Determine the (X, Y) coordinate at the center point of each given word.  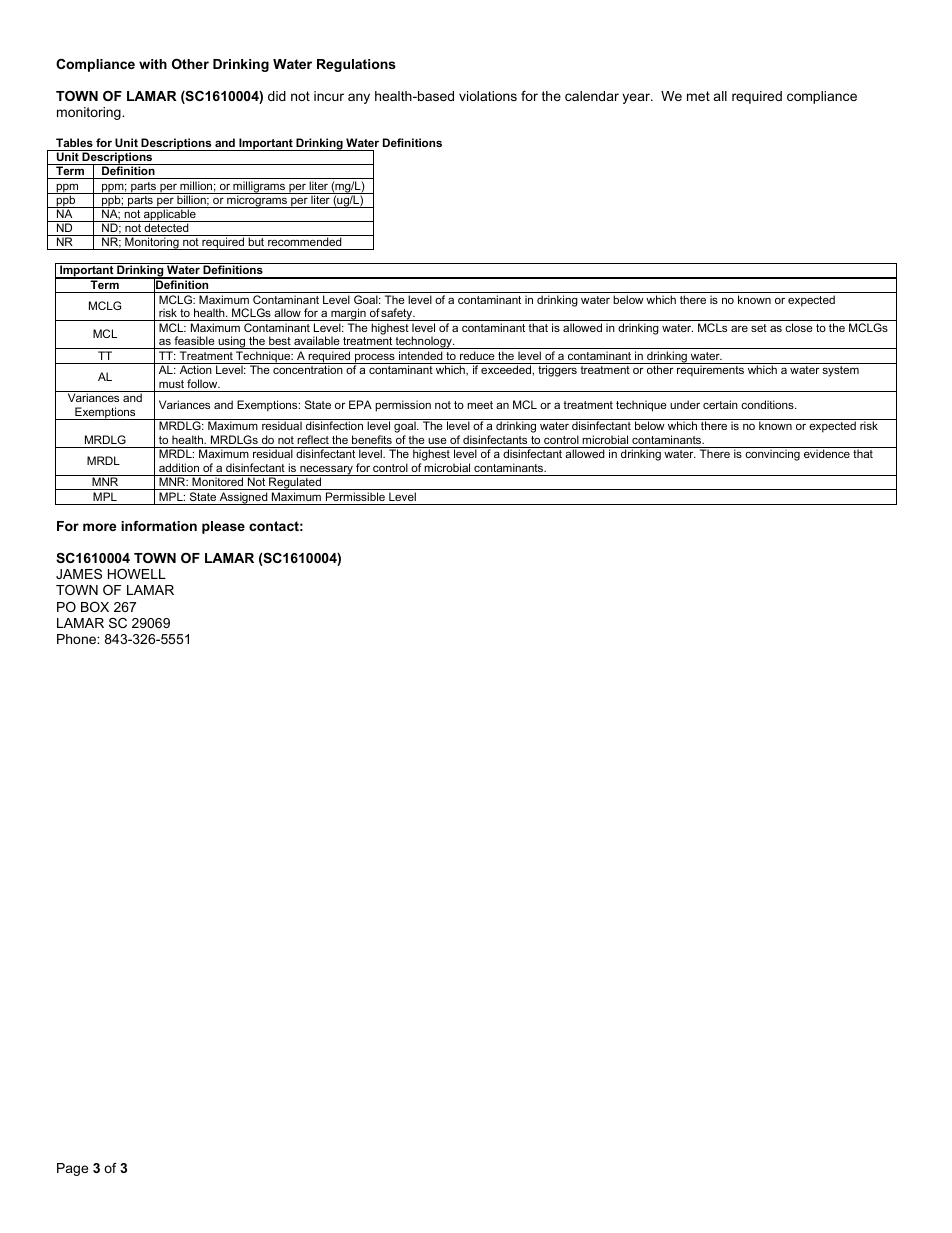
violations (488, 96)
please (223, 527)
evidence (827, 453)
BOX (95, 607)
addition (179, 467)
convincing (772, 455)
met (698, 96)
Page (72, 1169)
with (153, 64)
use (437, 441)
